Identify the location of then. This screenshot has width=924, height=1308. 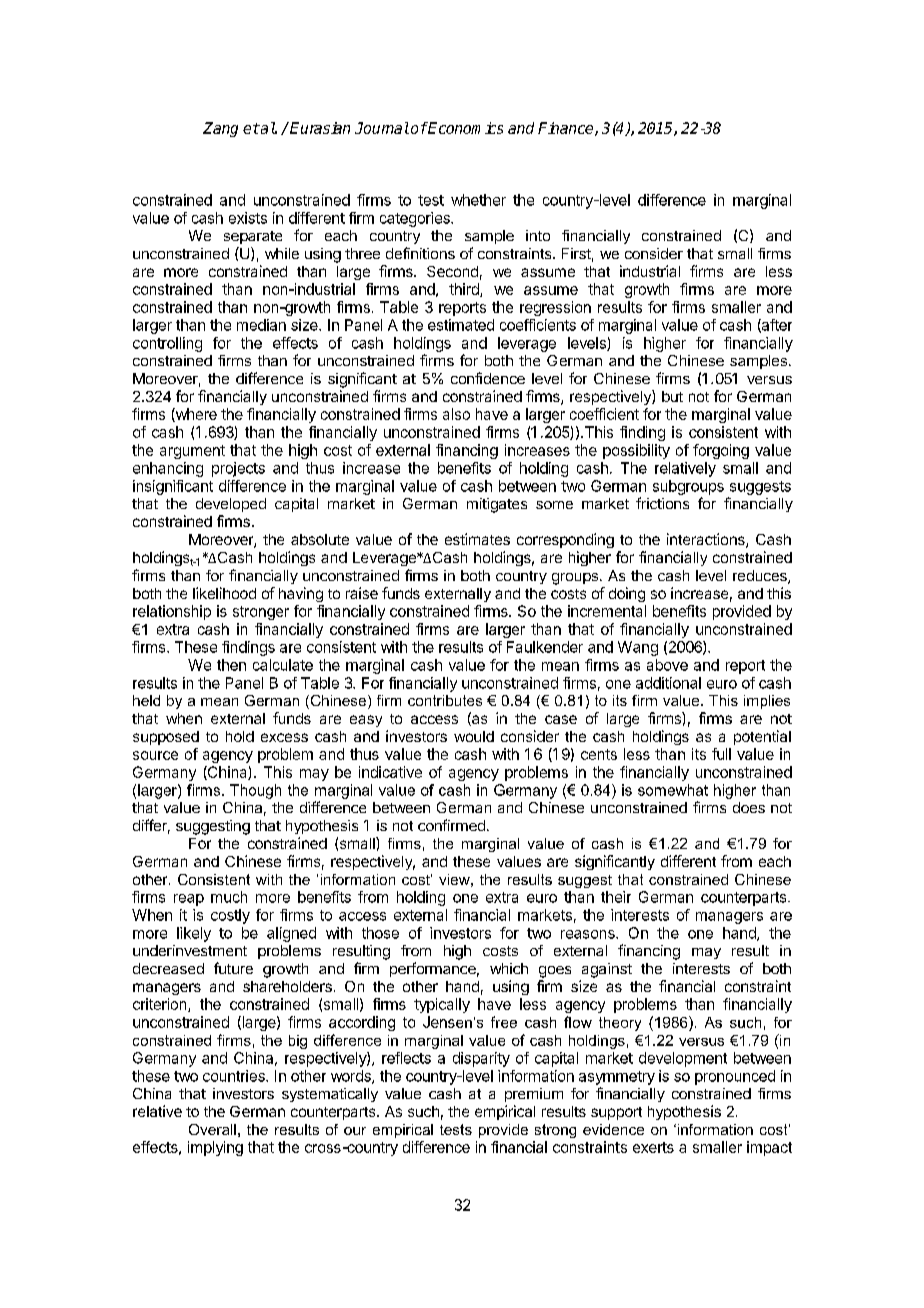
(231, 665).
